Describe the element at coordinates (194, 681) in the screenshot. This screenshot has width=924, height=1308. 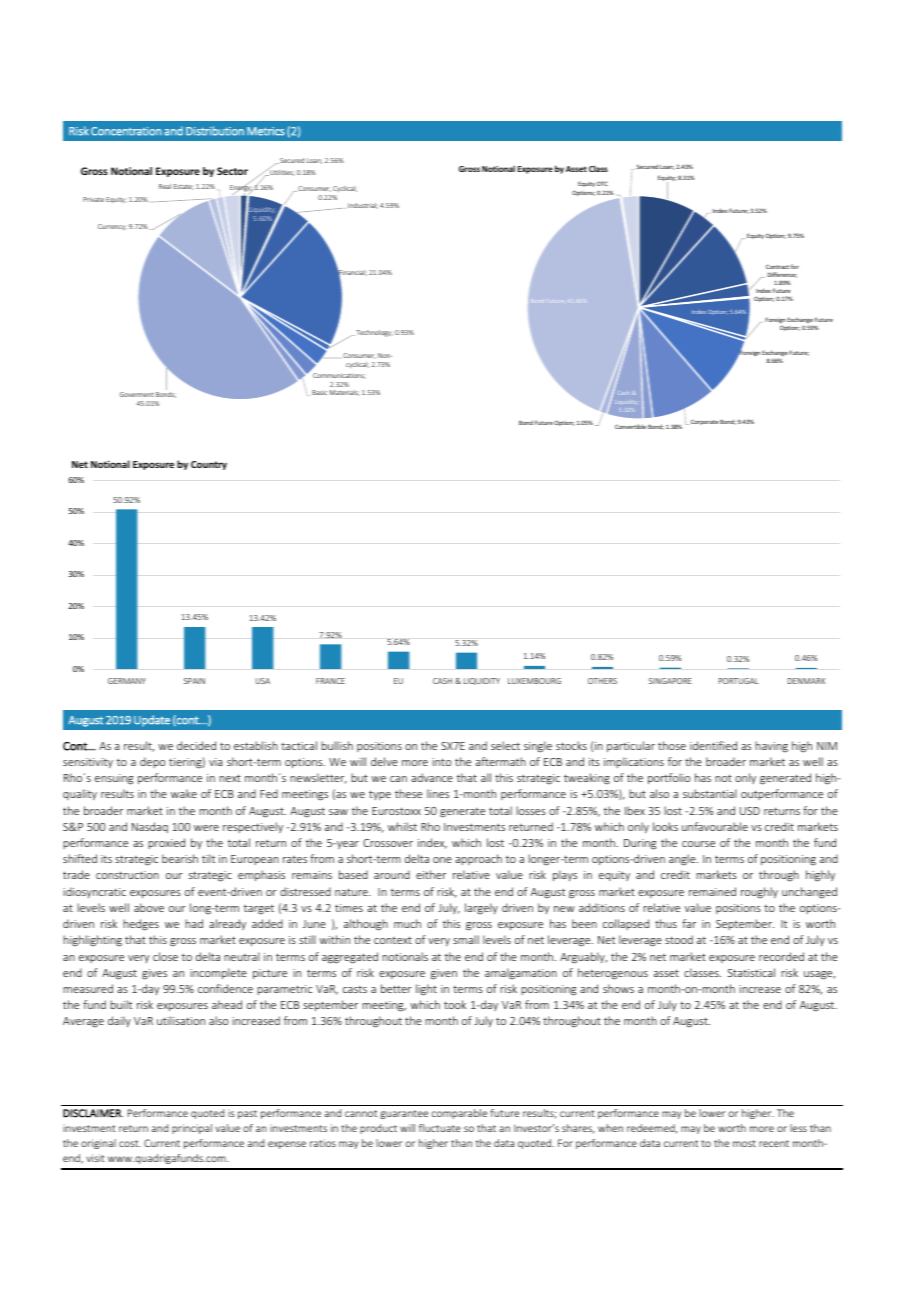
I see `SPAIN` at that location.
